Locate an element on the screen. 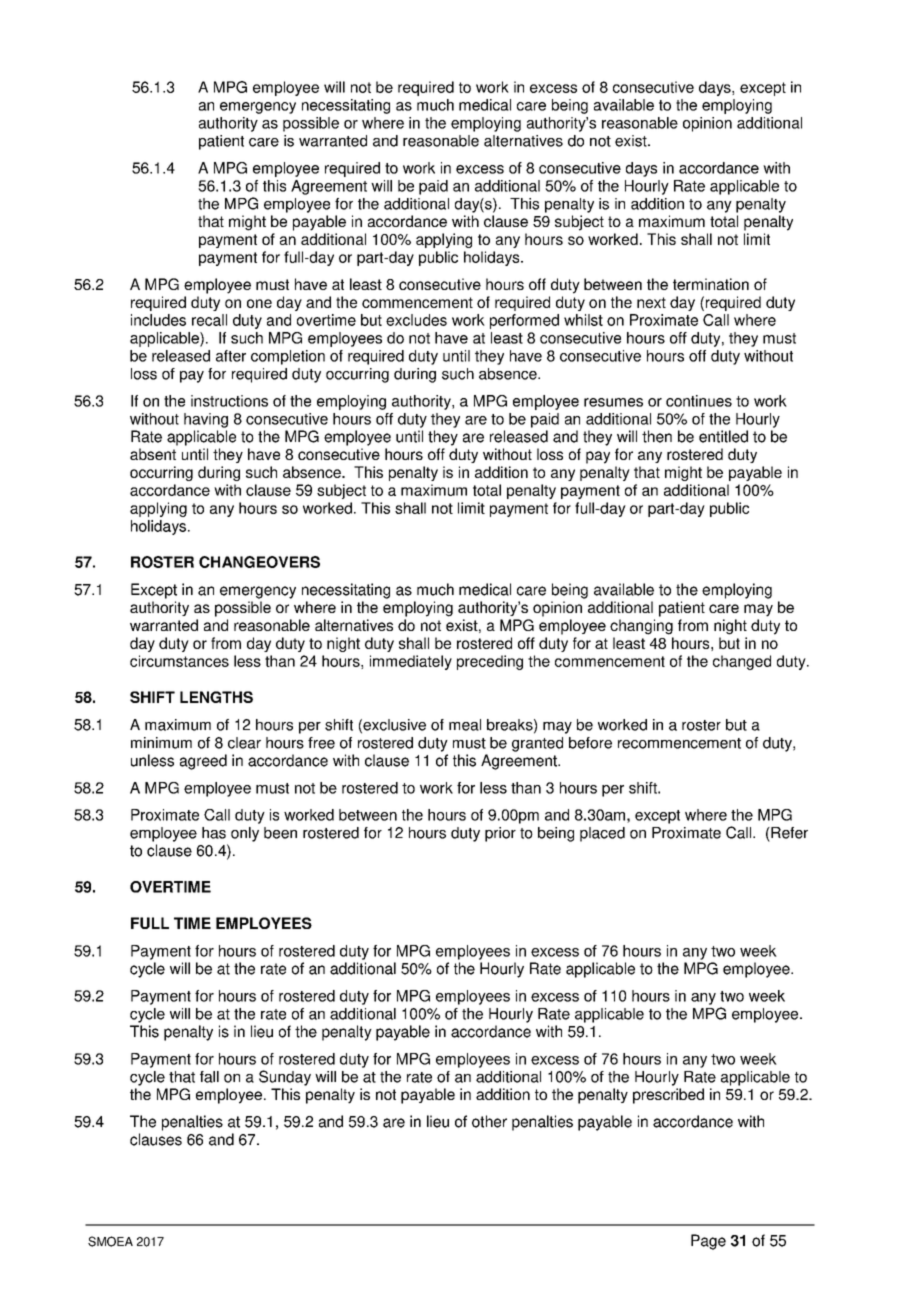  changed is located at coordinates (742, 662).
